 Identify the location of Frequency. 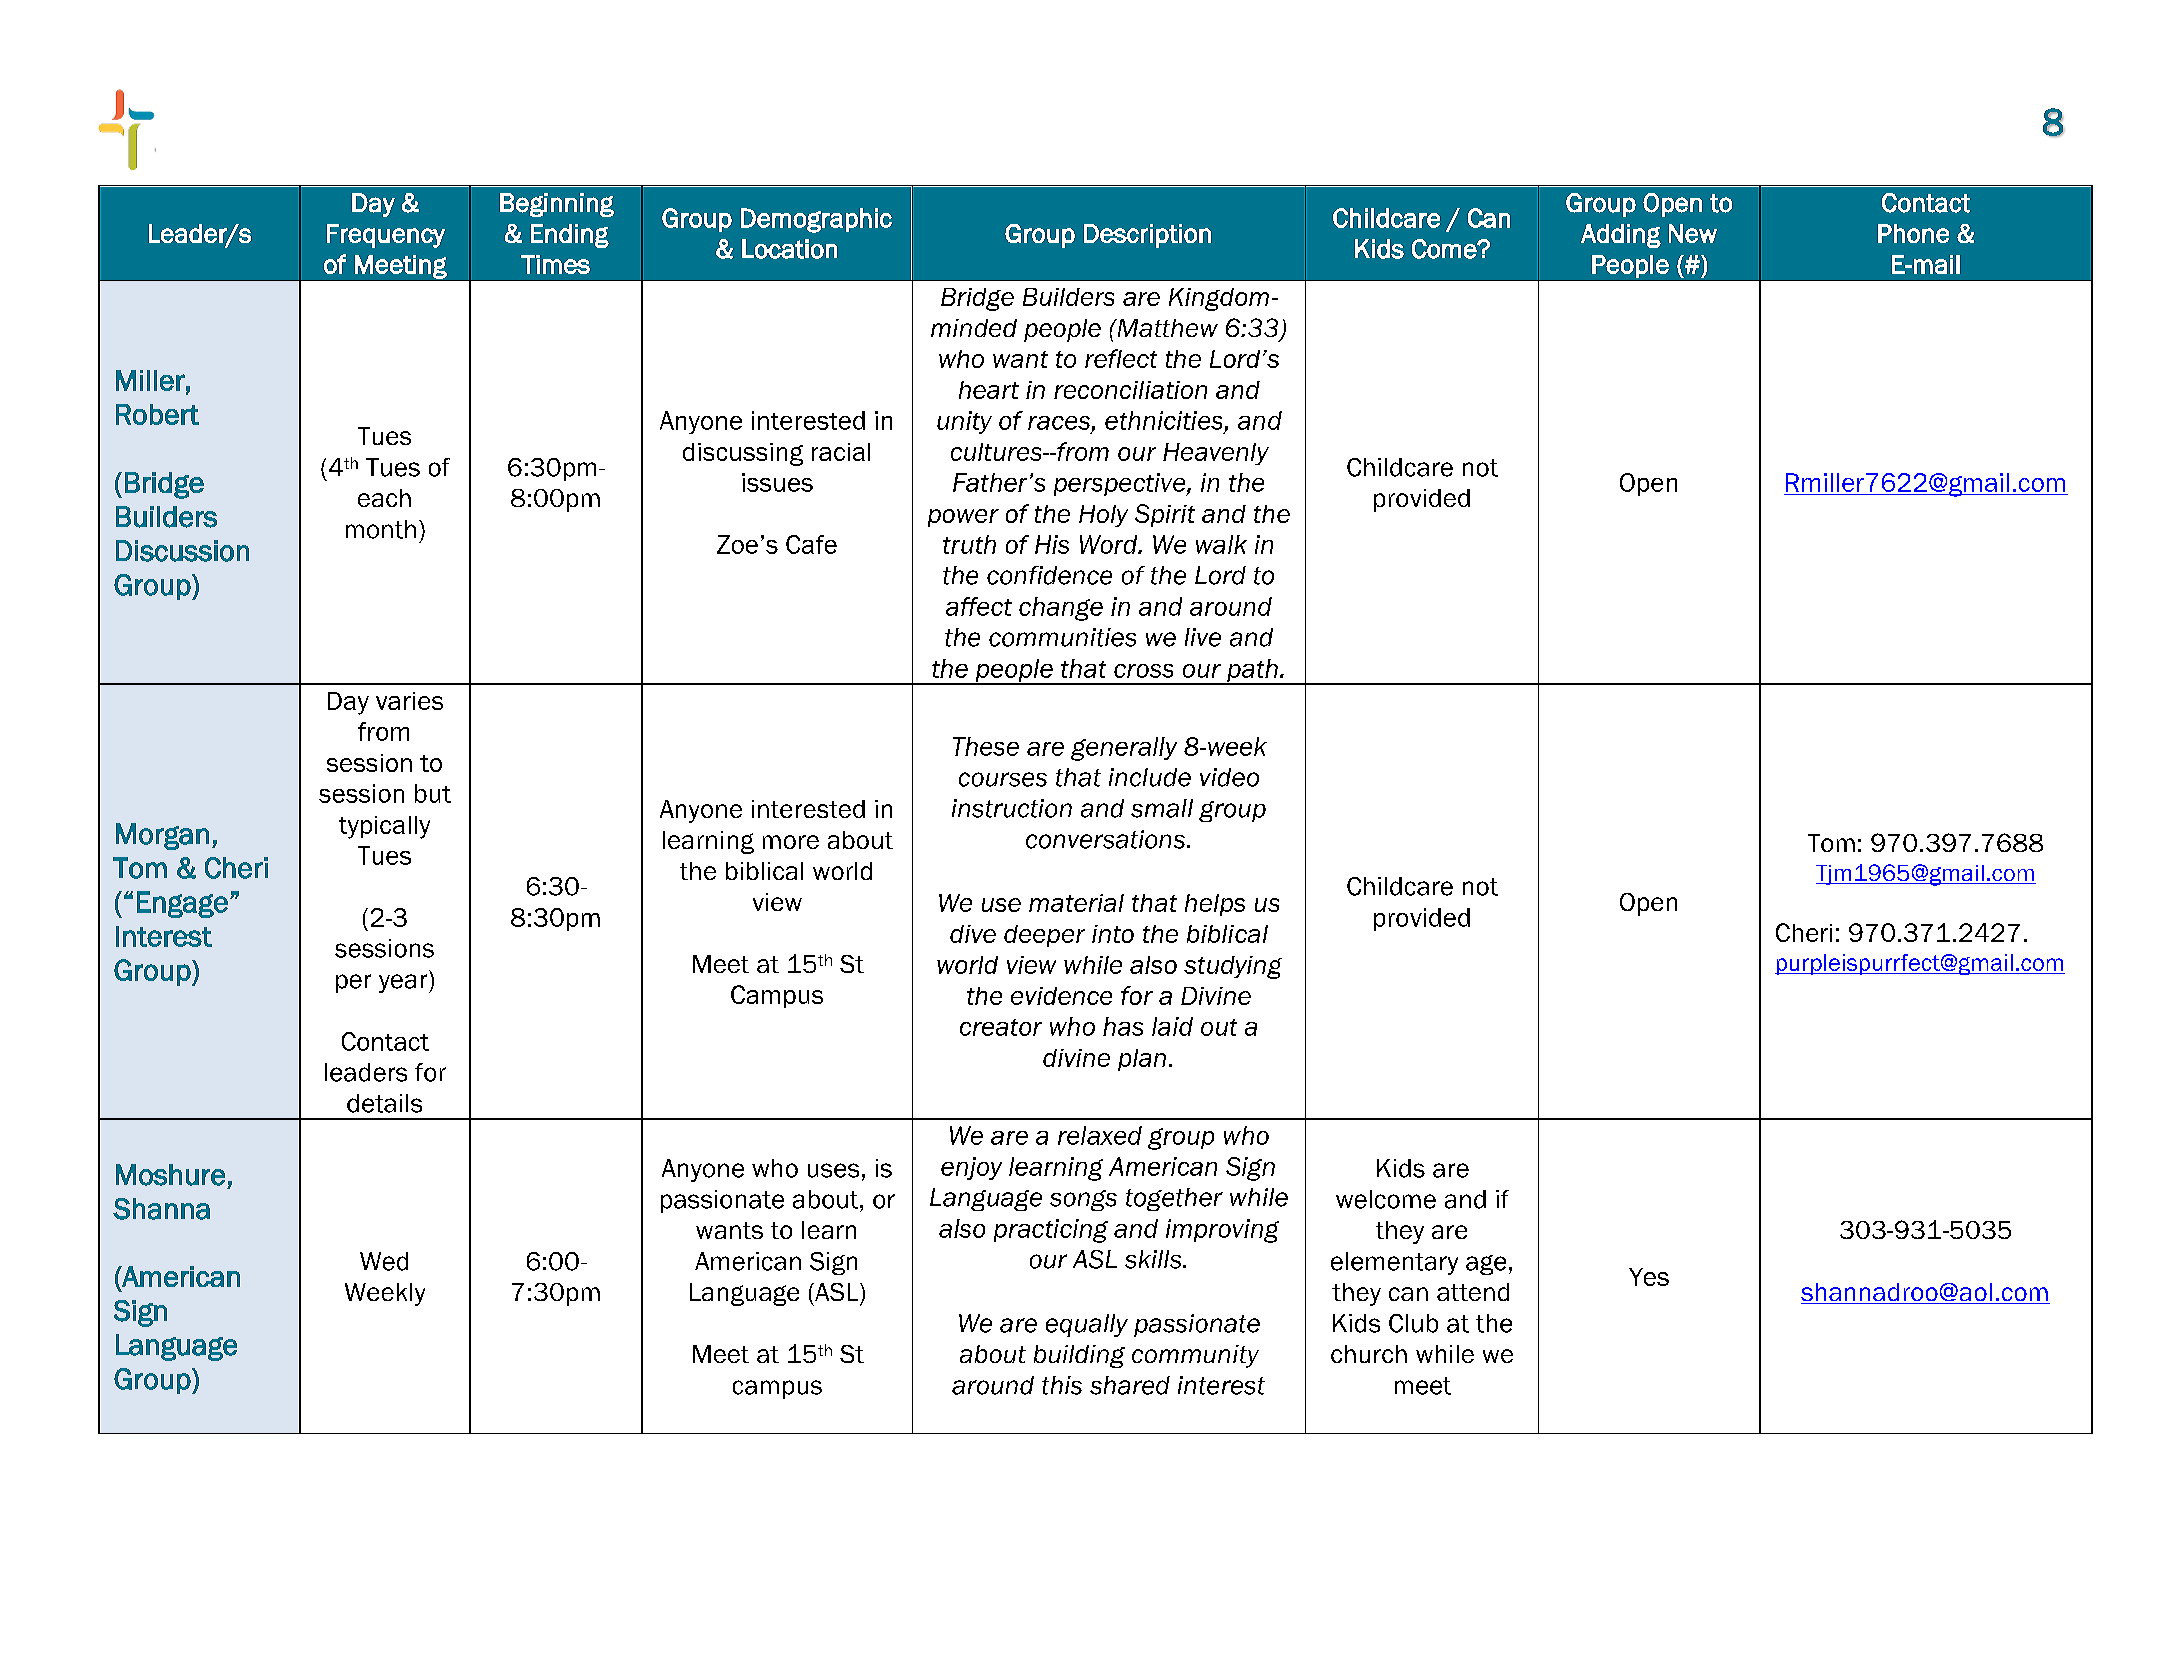
(386, 236).
